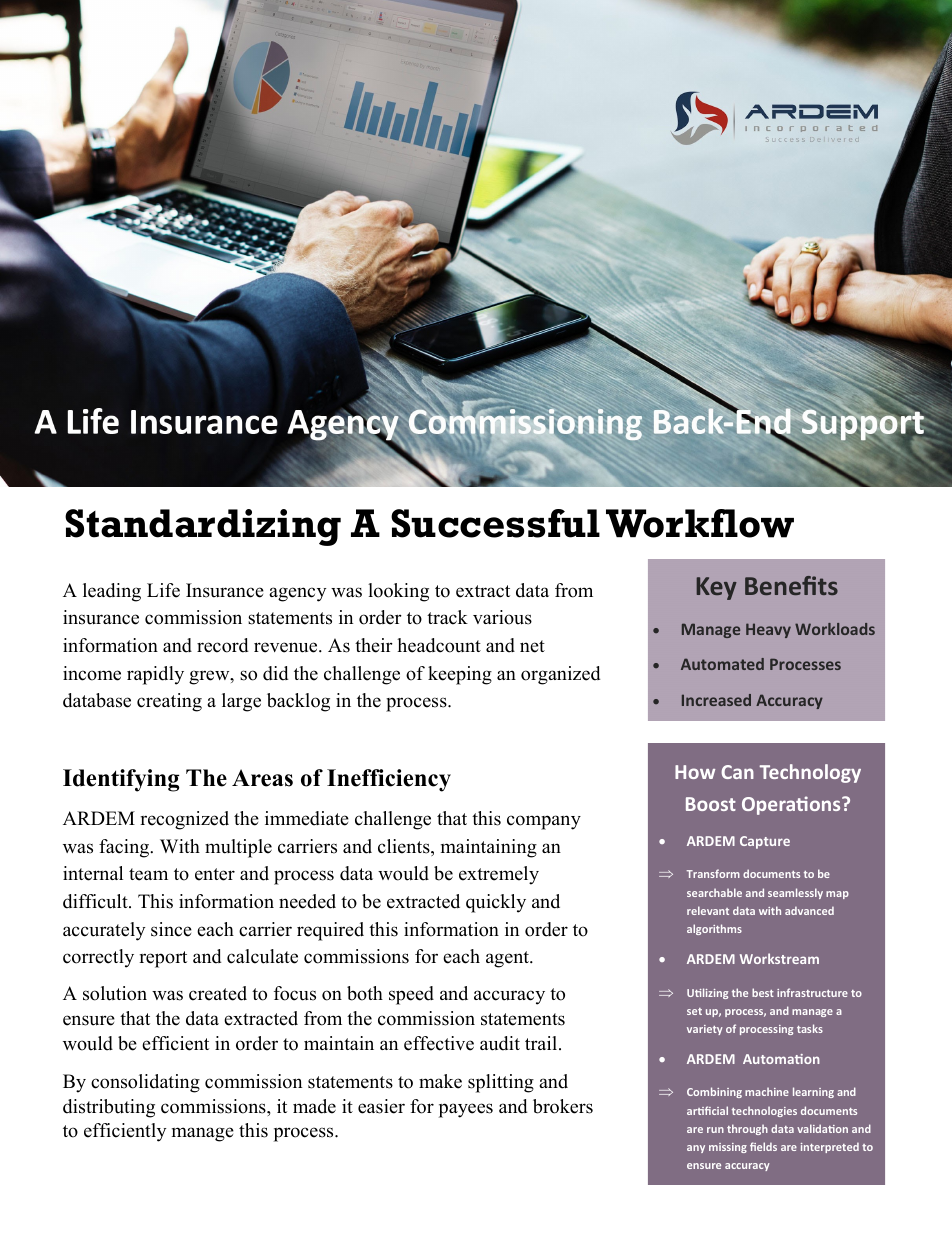 The height and width of the screenshot is (1233, 952). What do you see at coordinates (765, 842) in the screenshot?
I see `Capture` at bounding box center [765, 842].
